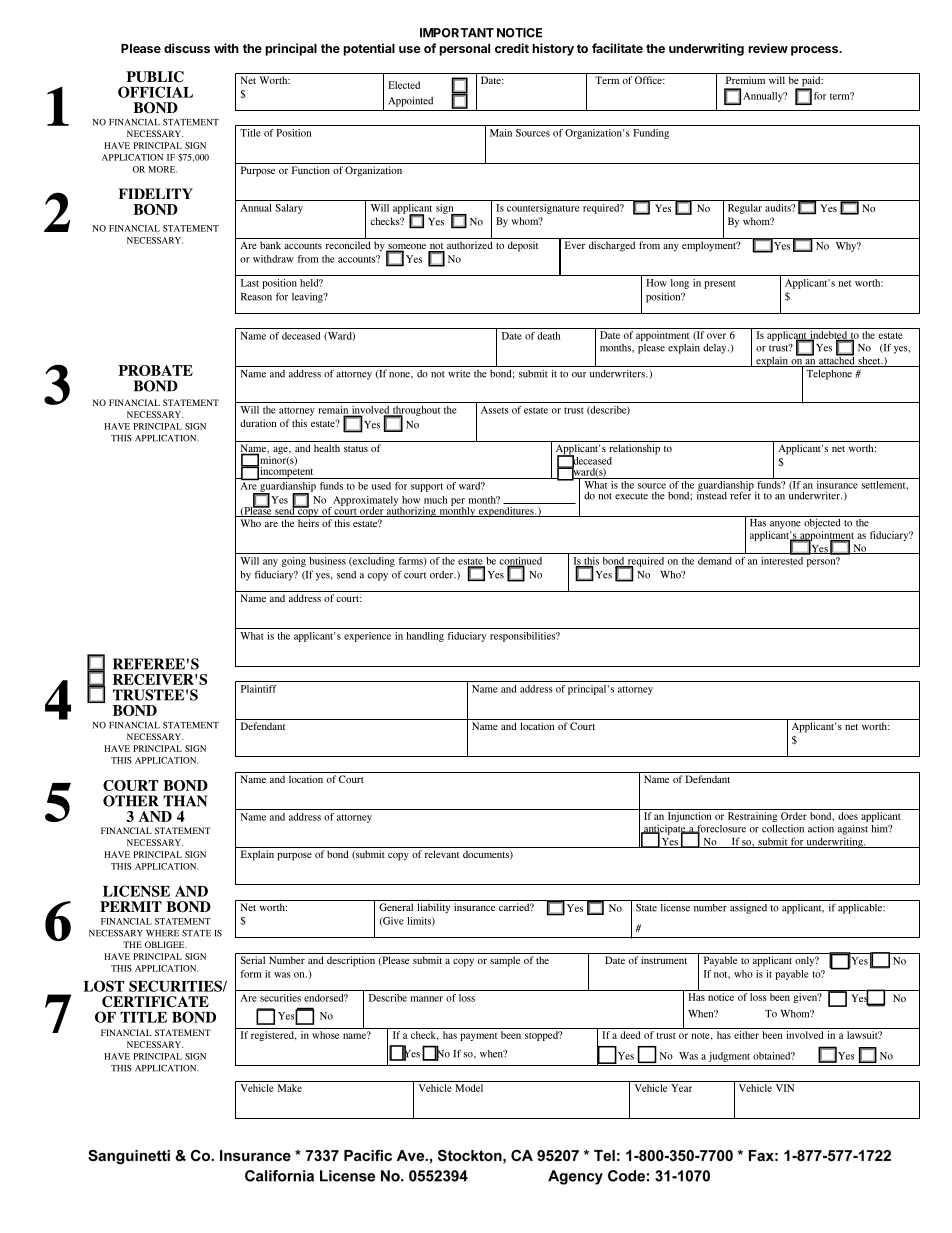 The image size is (952, 1233). I want to click on Reason, so click(256, 297).
